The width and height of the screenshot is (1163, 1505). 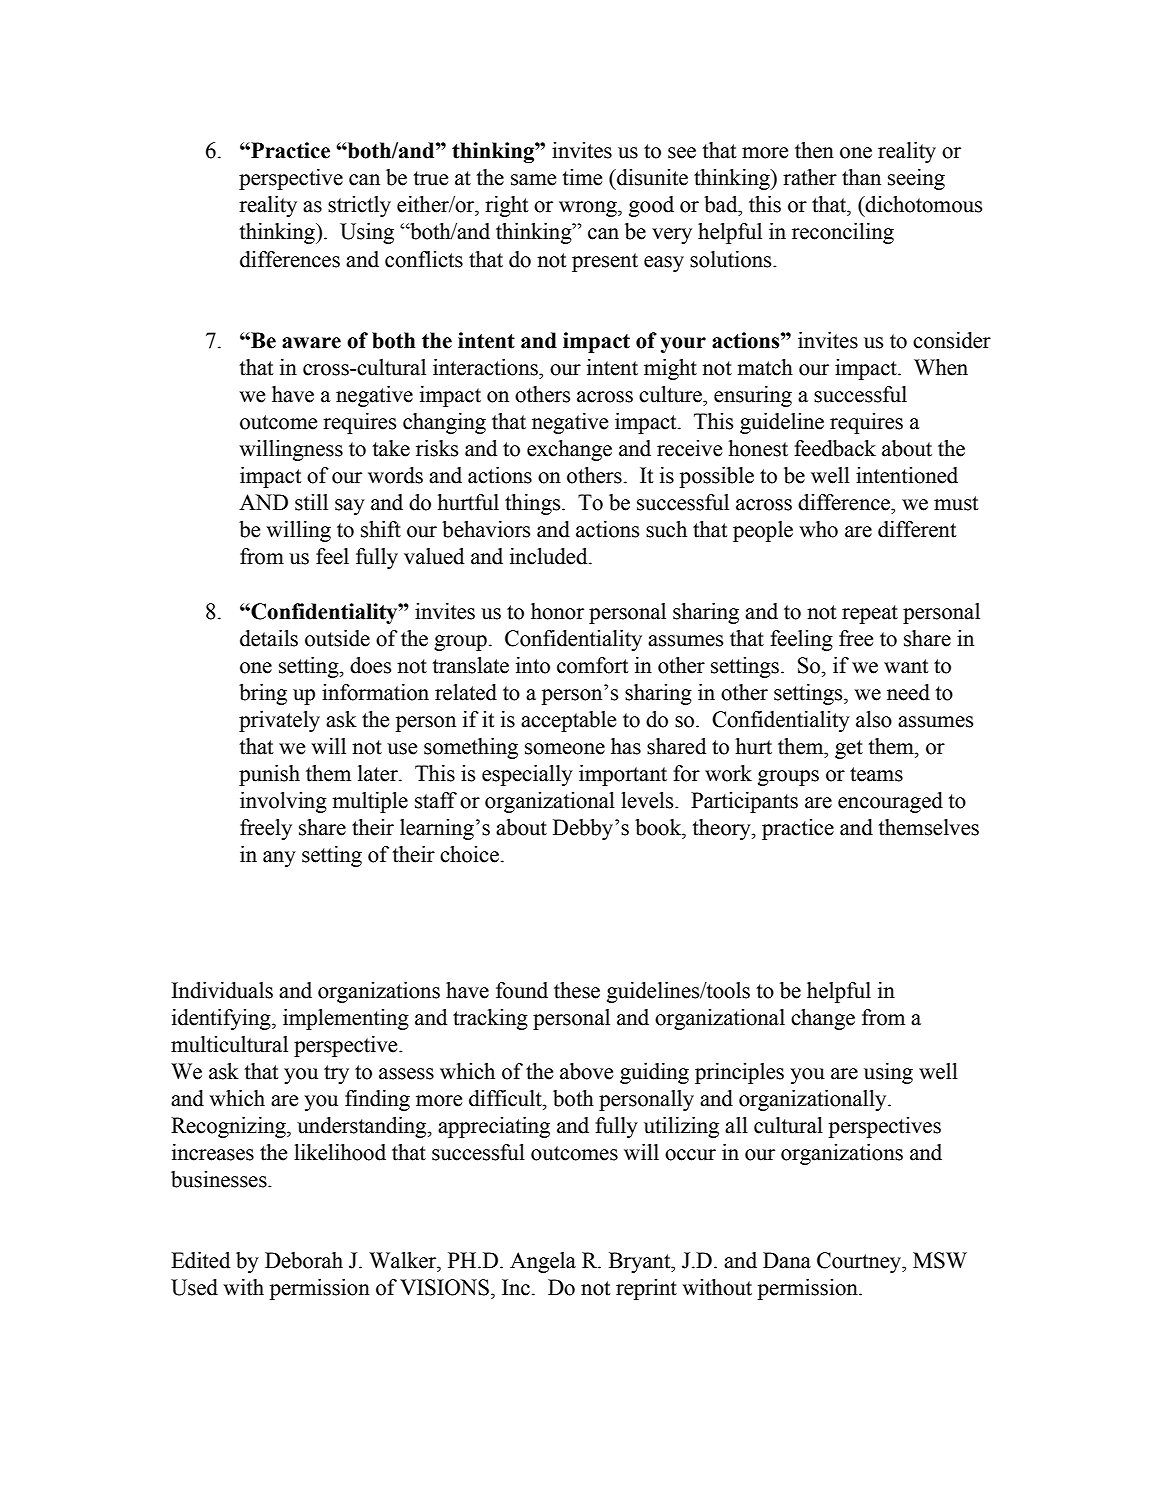 What do you see at coordinates (874, 719) in the screenshot?
I see `also` at bounding box center [874, 719].
